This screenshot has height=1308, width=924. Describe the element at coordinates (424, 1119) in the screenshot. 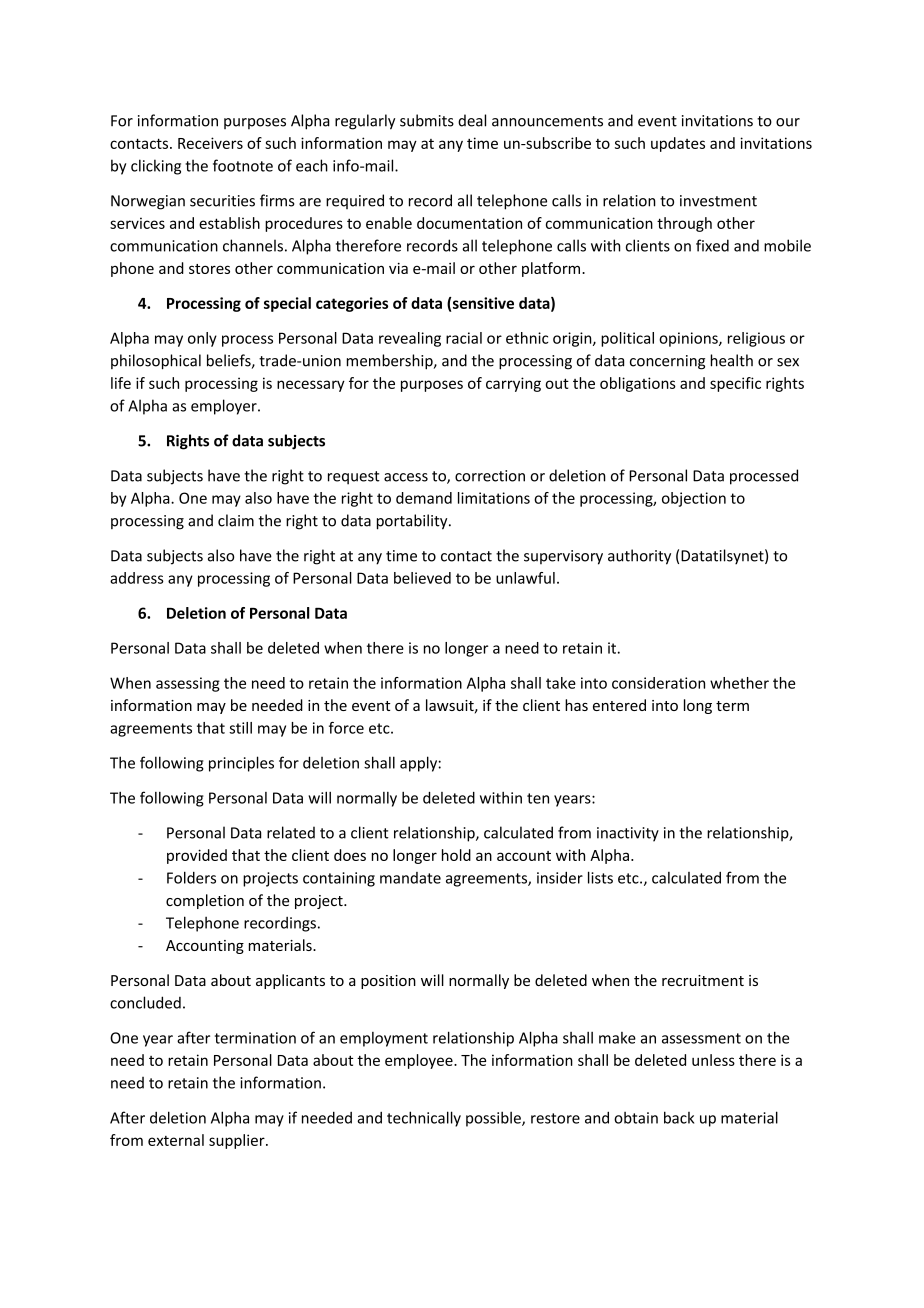

I see `technically` at that location.
